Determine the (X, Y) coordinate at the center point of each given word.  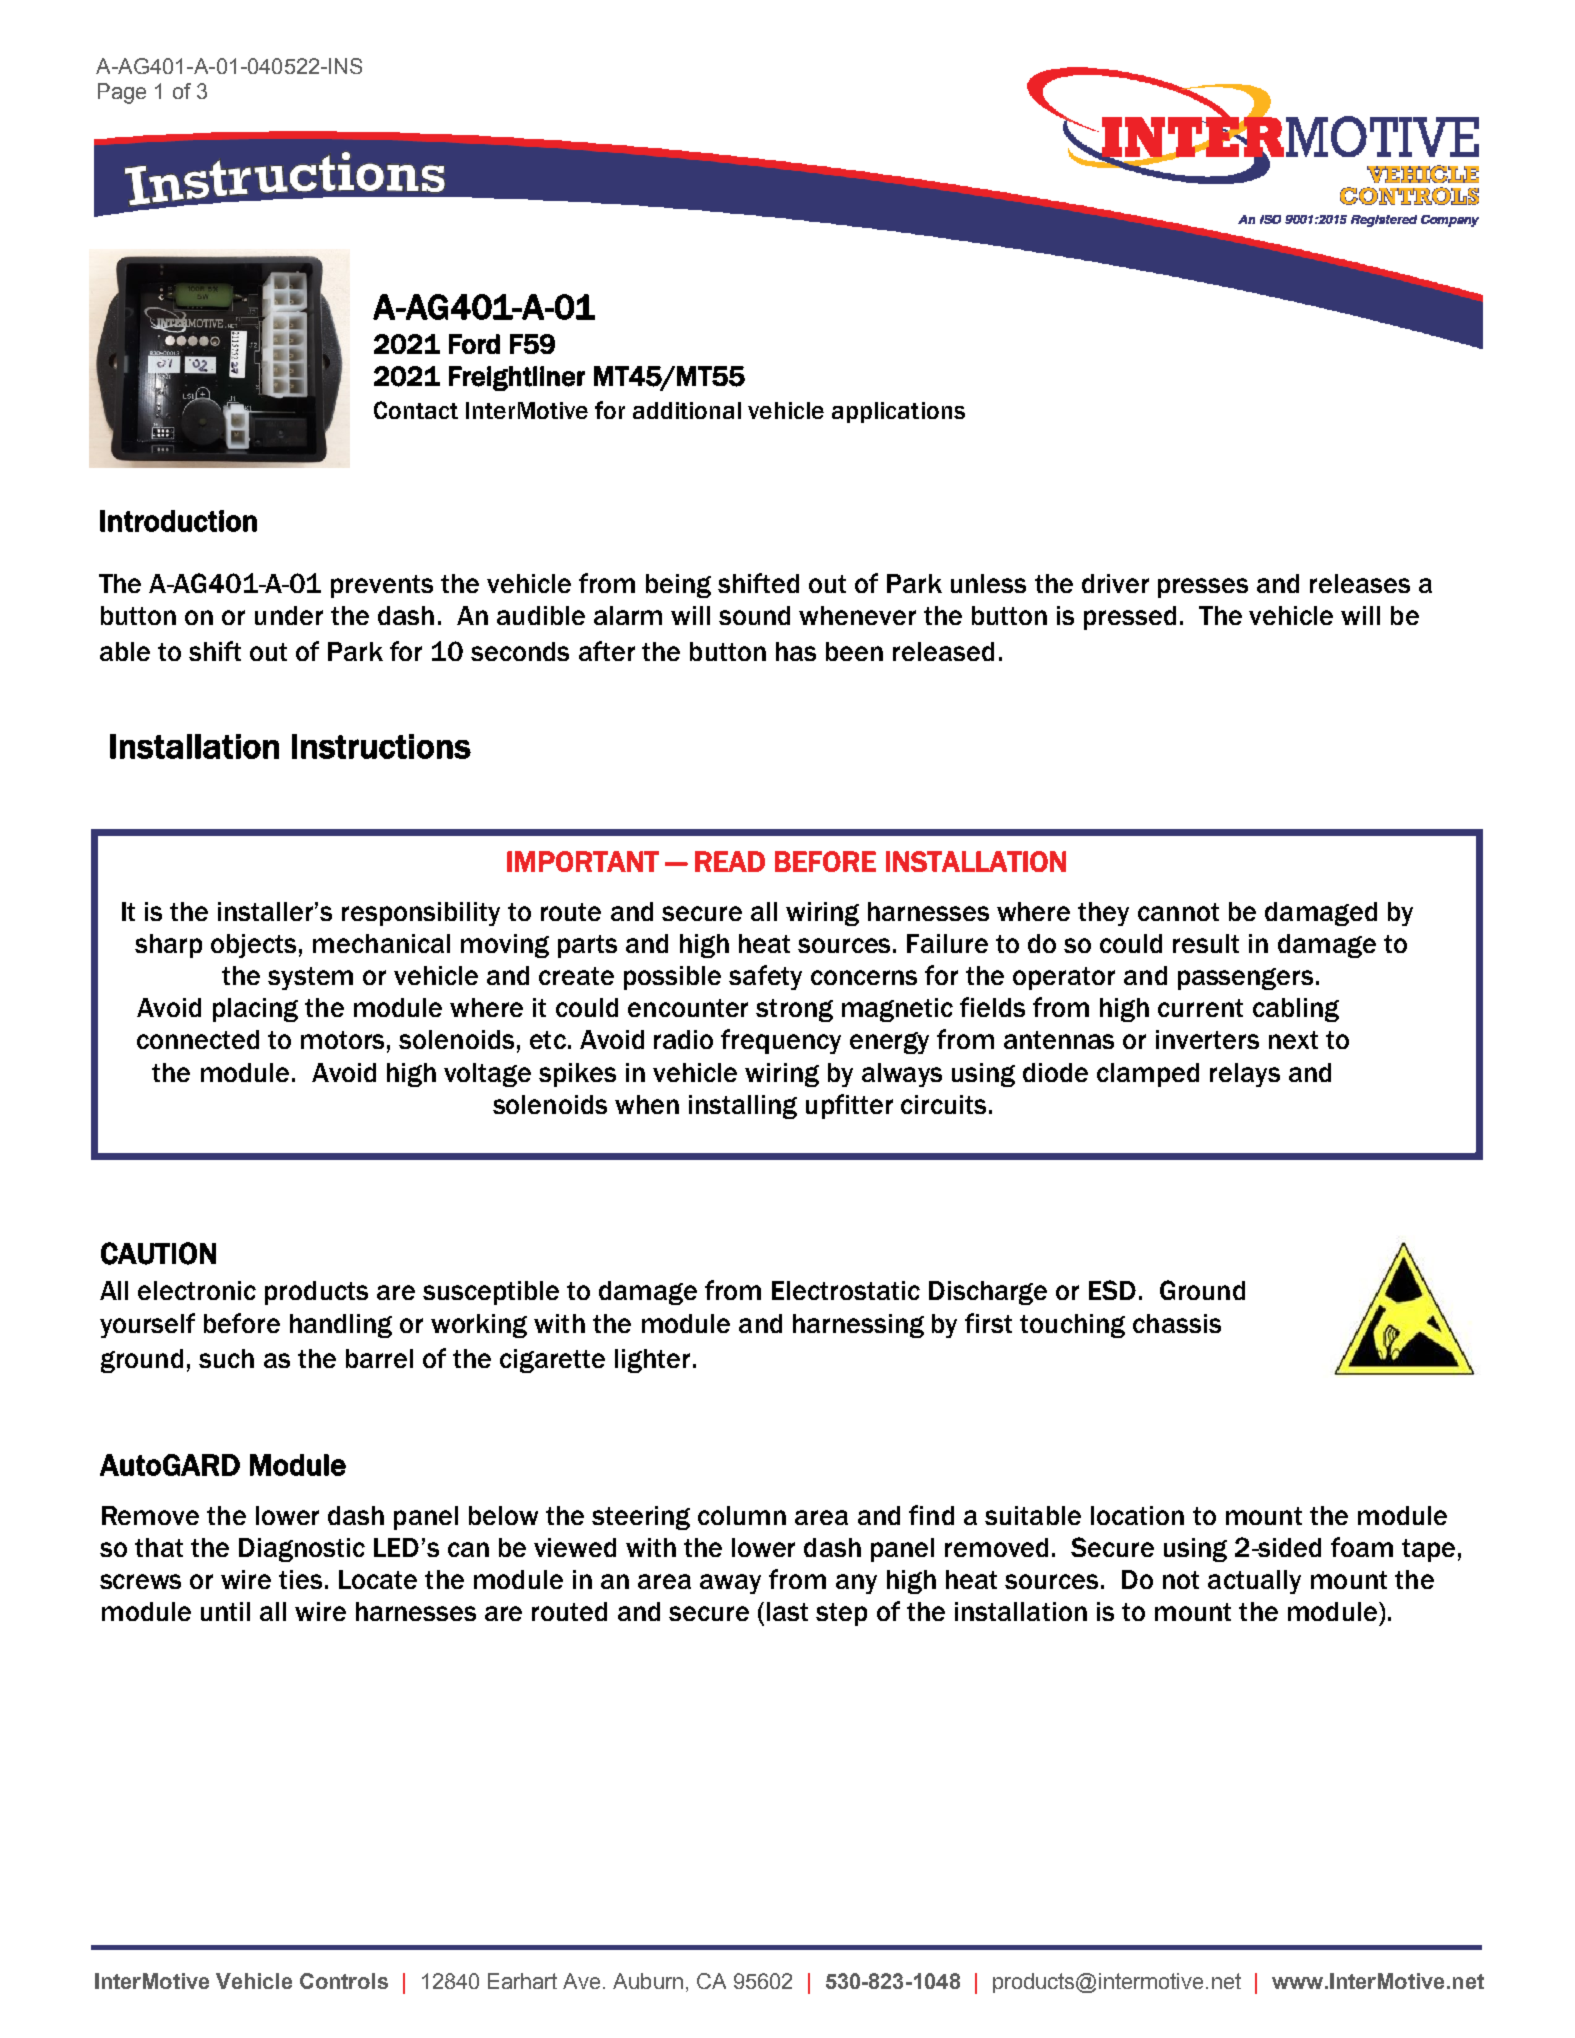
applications (898, 412)
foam (1362, 1547)
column (742, 1515)
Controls (344, 1981)
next (1293, 1040)
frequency (781, 1041)
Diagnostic (302, 1550)
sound (754, 615)
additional (687, 410)
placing (255, 1010)
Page (122, 93)
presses (1203, 588)
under (289, 615)
